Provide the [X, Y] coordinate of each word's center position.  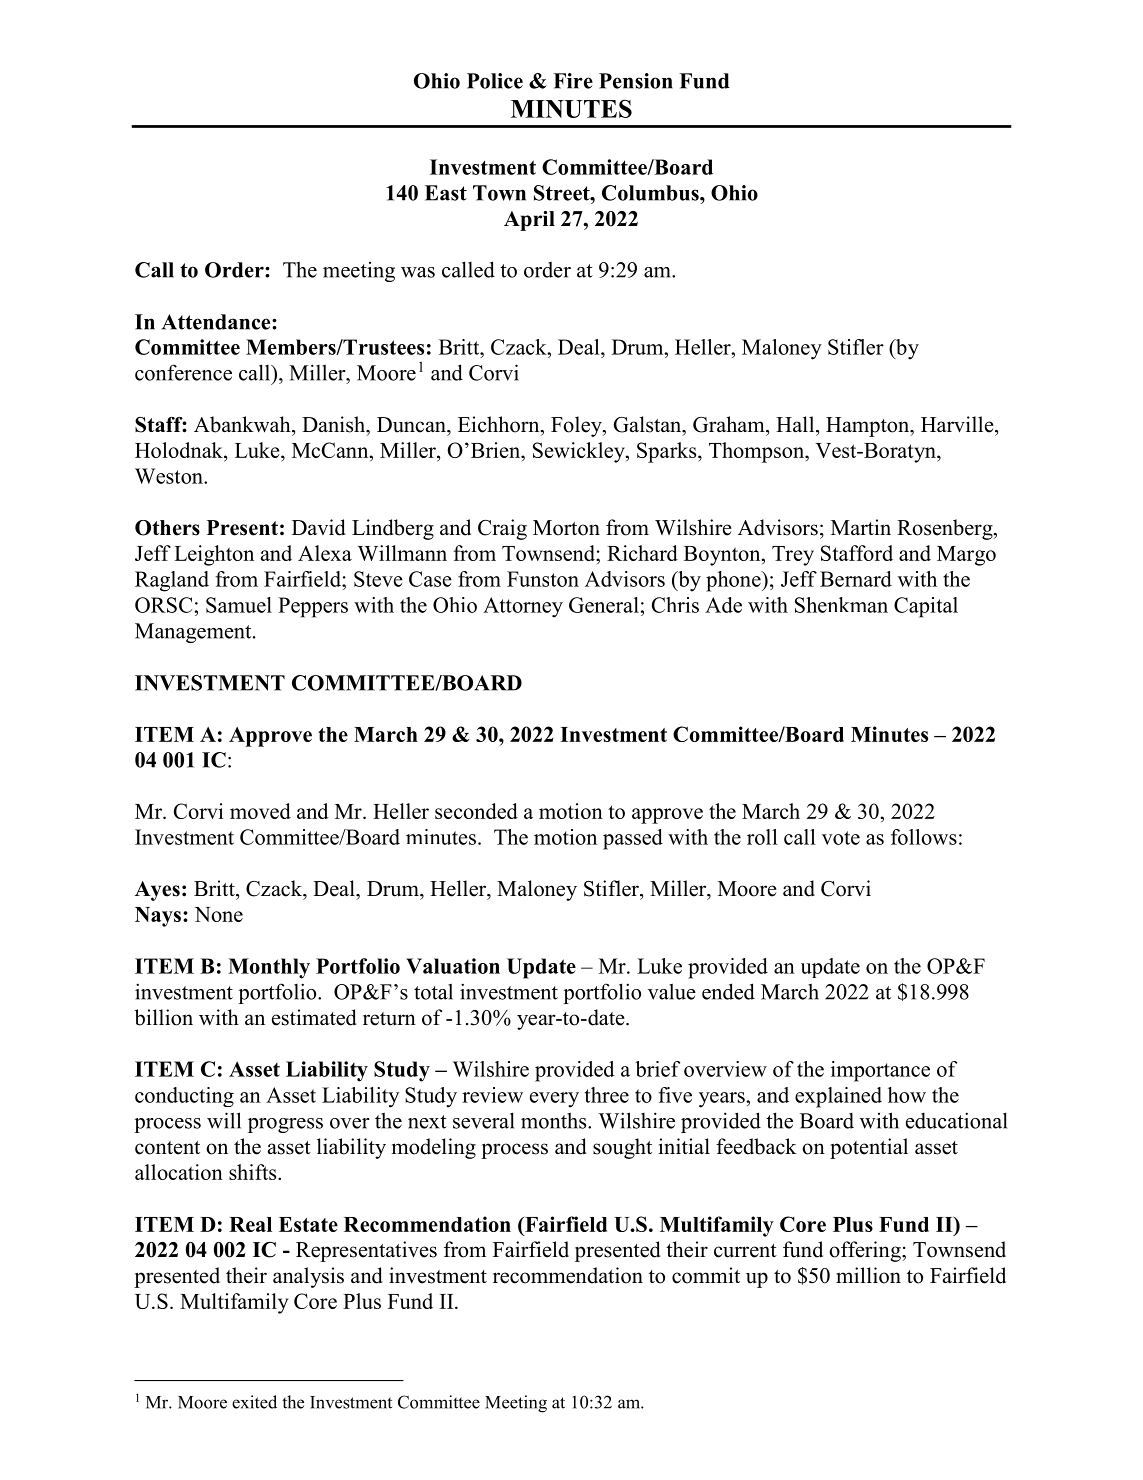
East [446, 193]
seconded [476, 811]
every [554, 1100]
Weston [170, 476]
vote [841, 838]
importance [880, 1071]
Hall [796, 424]
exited [254, 1402]
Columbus [651, 193]
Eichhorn [500, 424]
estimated [314, 1017]
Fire [573, 81]
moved [260, 811]
